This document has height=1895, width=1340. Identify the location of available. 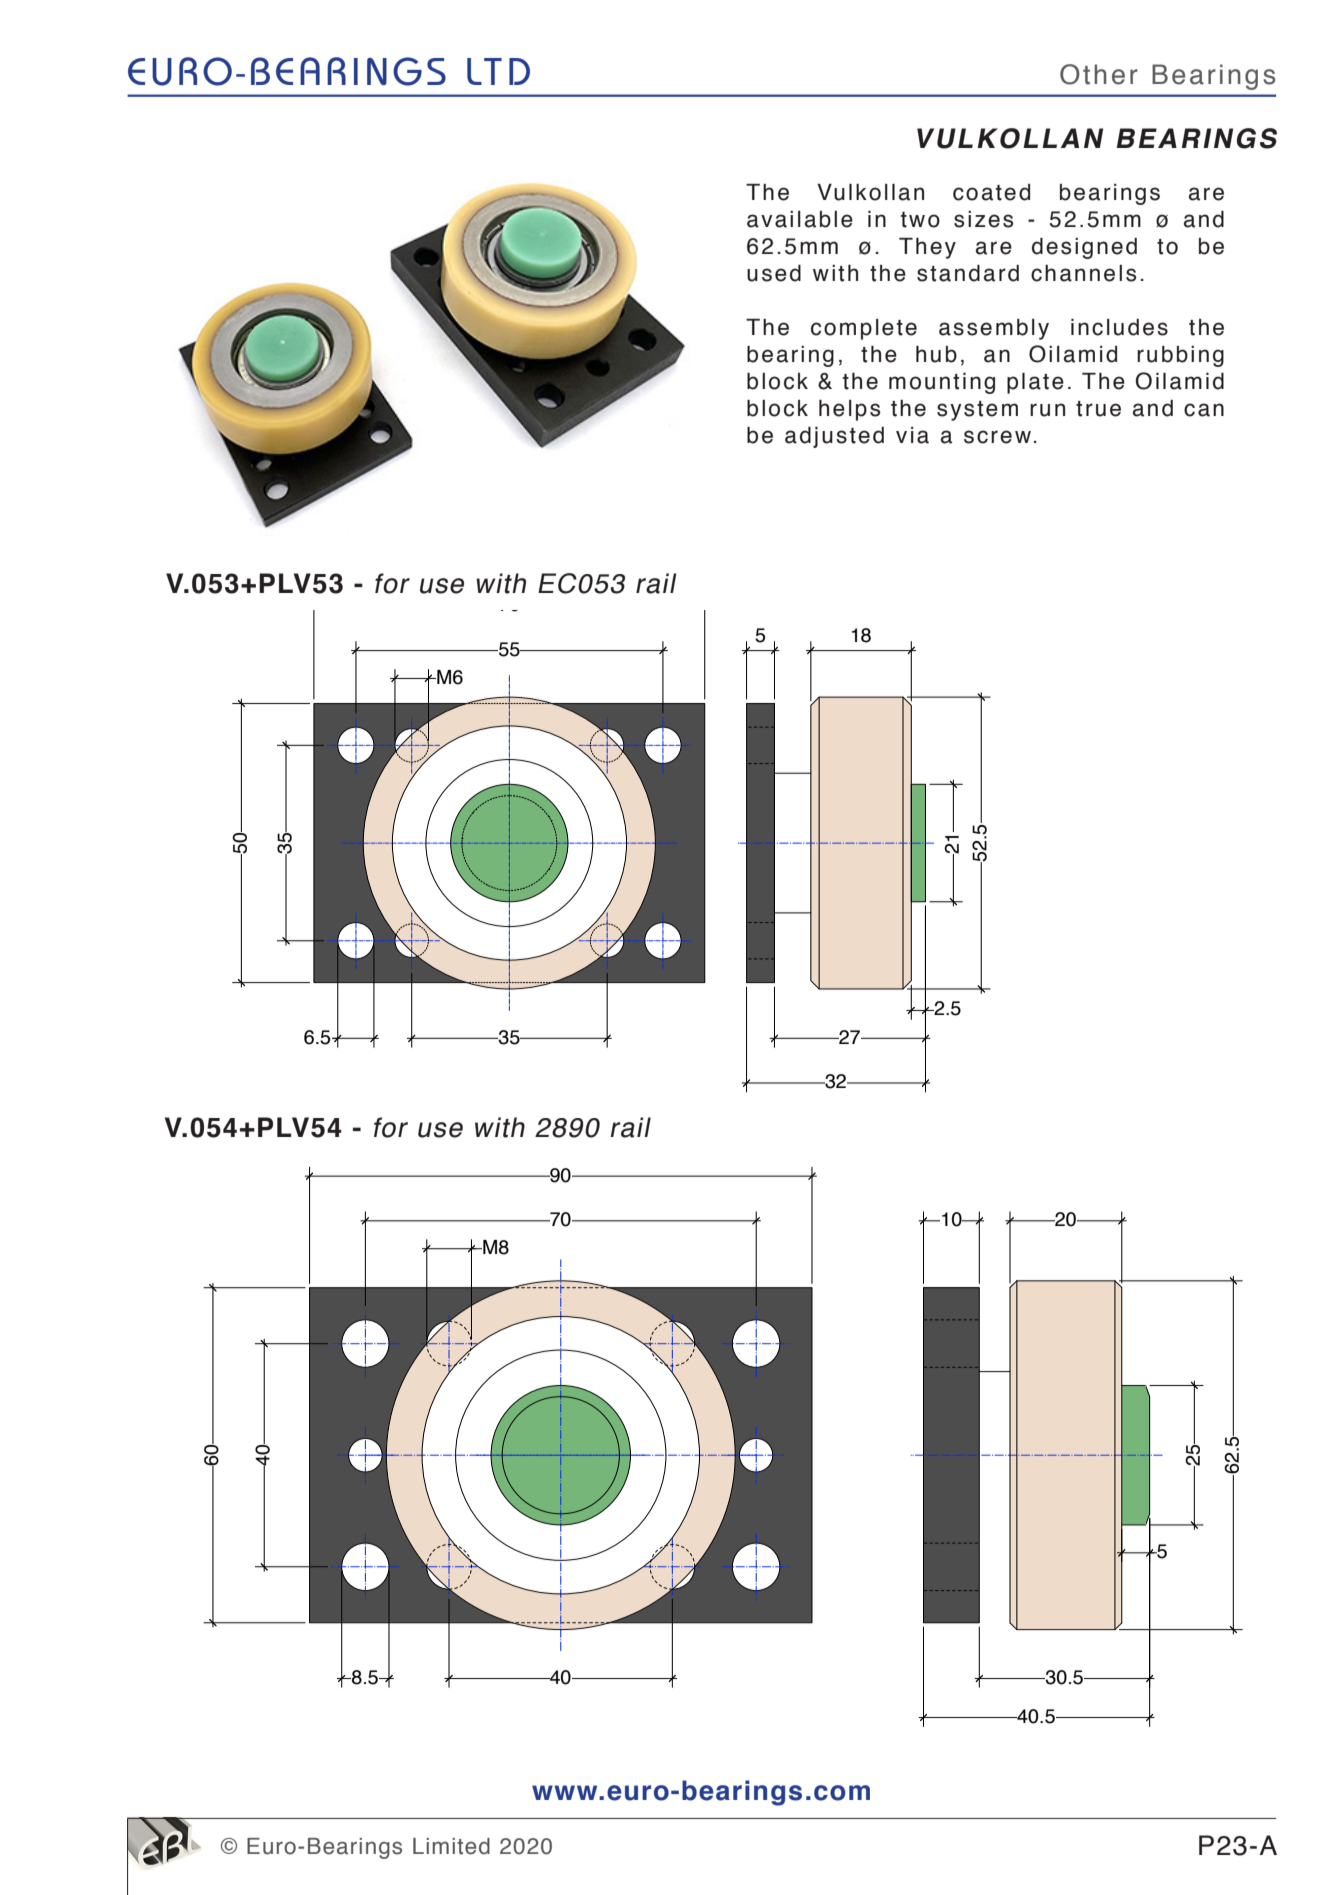
(800, 219).
